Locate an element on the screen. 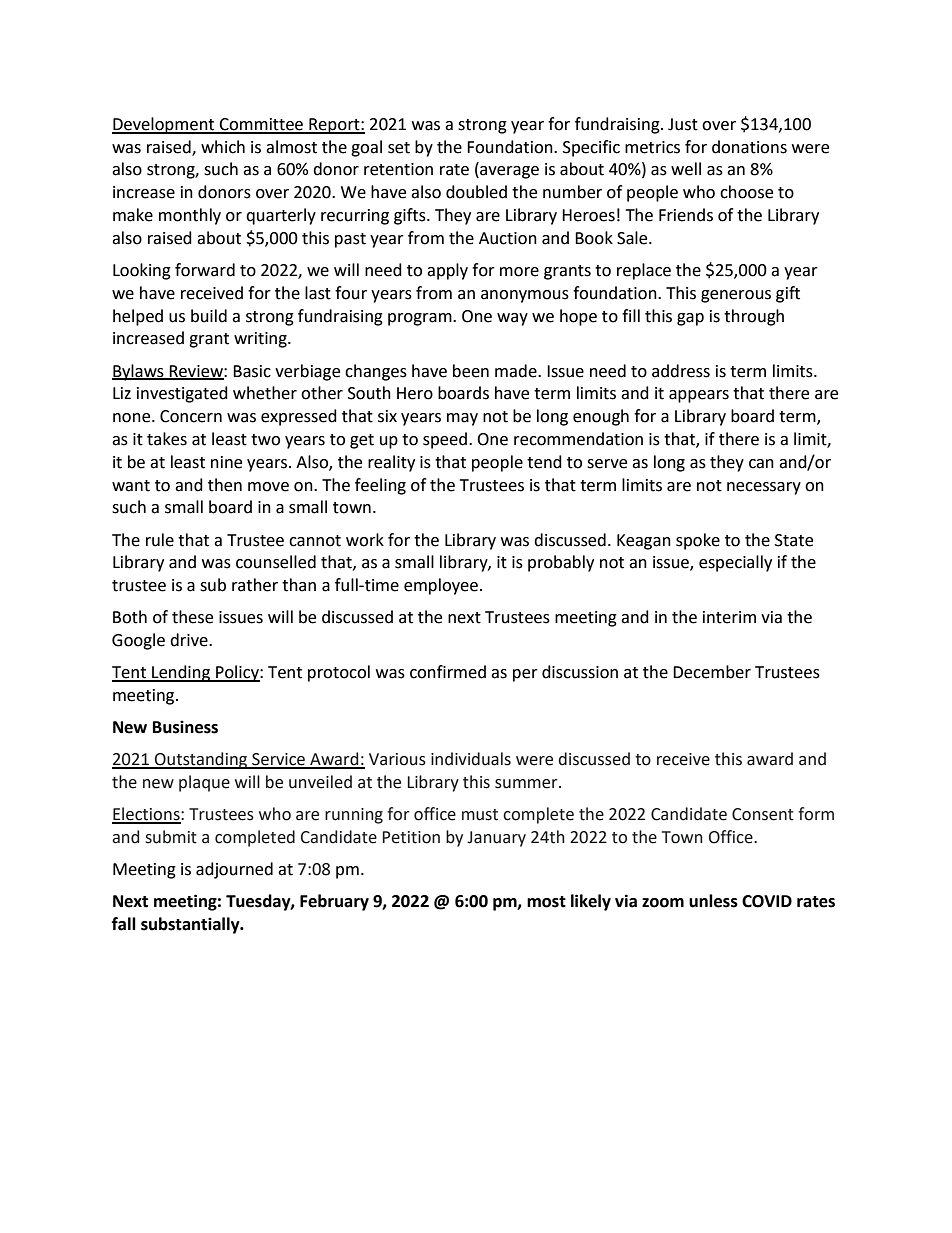  substantially is located at coordinates (191, 925).
